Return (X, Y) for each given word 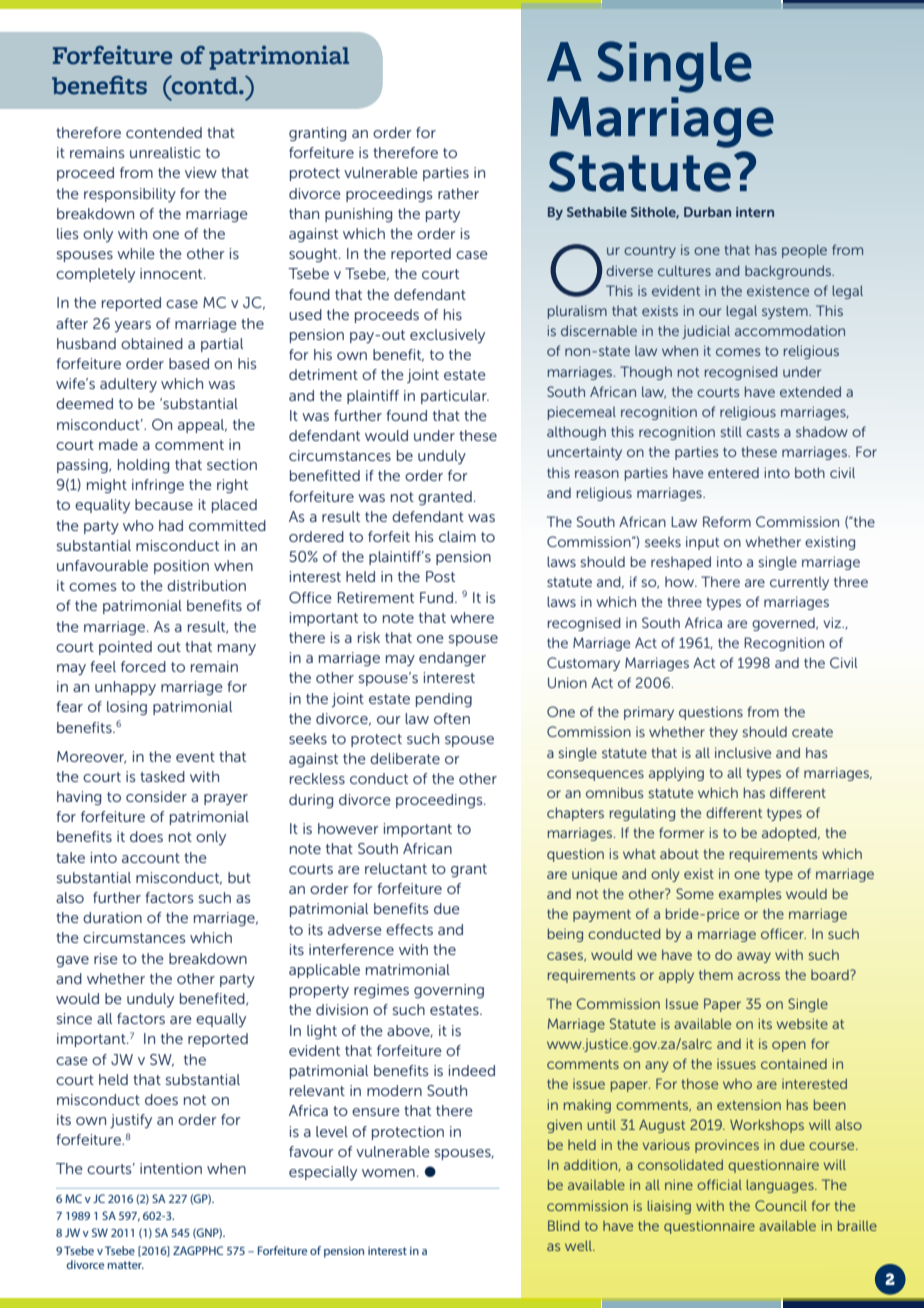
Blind (563, 1225)
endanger (452, 659)
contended (164, 132)
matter (126, 1265)
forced (143, 666)
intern (755, 212)
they (723, 733)
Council (781, 1205)
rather (458, 193)
